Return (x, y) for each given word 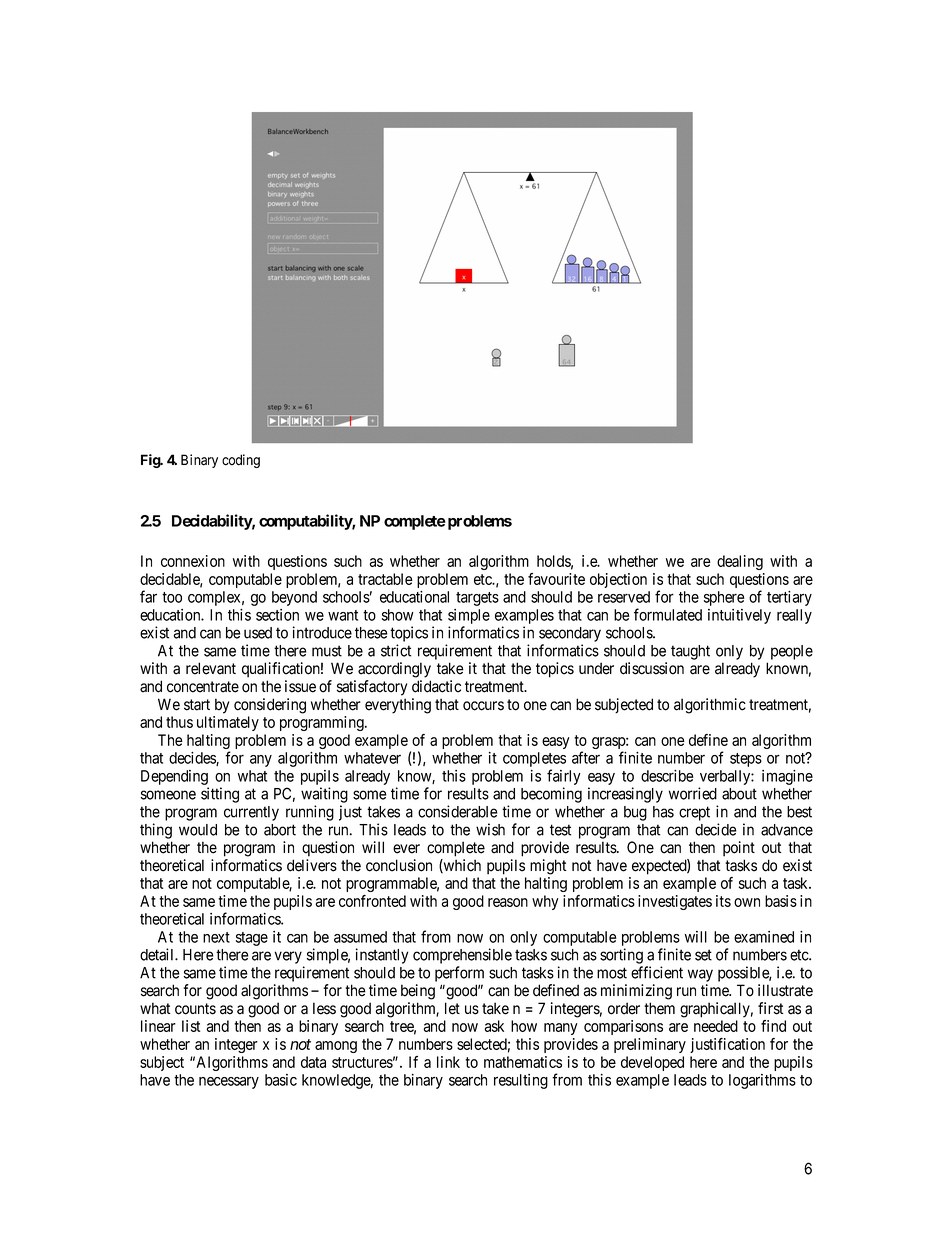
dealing (740, 562)
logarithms (762, 1081)
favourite (556, 579)
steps (746, 760)
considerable (457, 811)
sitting (220, 795)
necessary (229, 1083)
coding (241, 461)
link (448, 1062)
